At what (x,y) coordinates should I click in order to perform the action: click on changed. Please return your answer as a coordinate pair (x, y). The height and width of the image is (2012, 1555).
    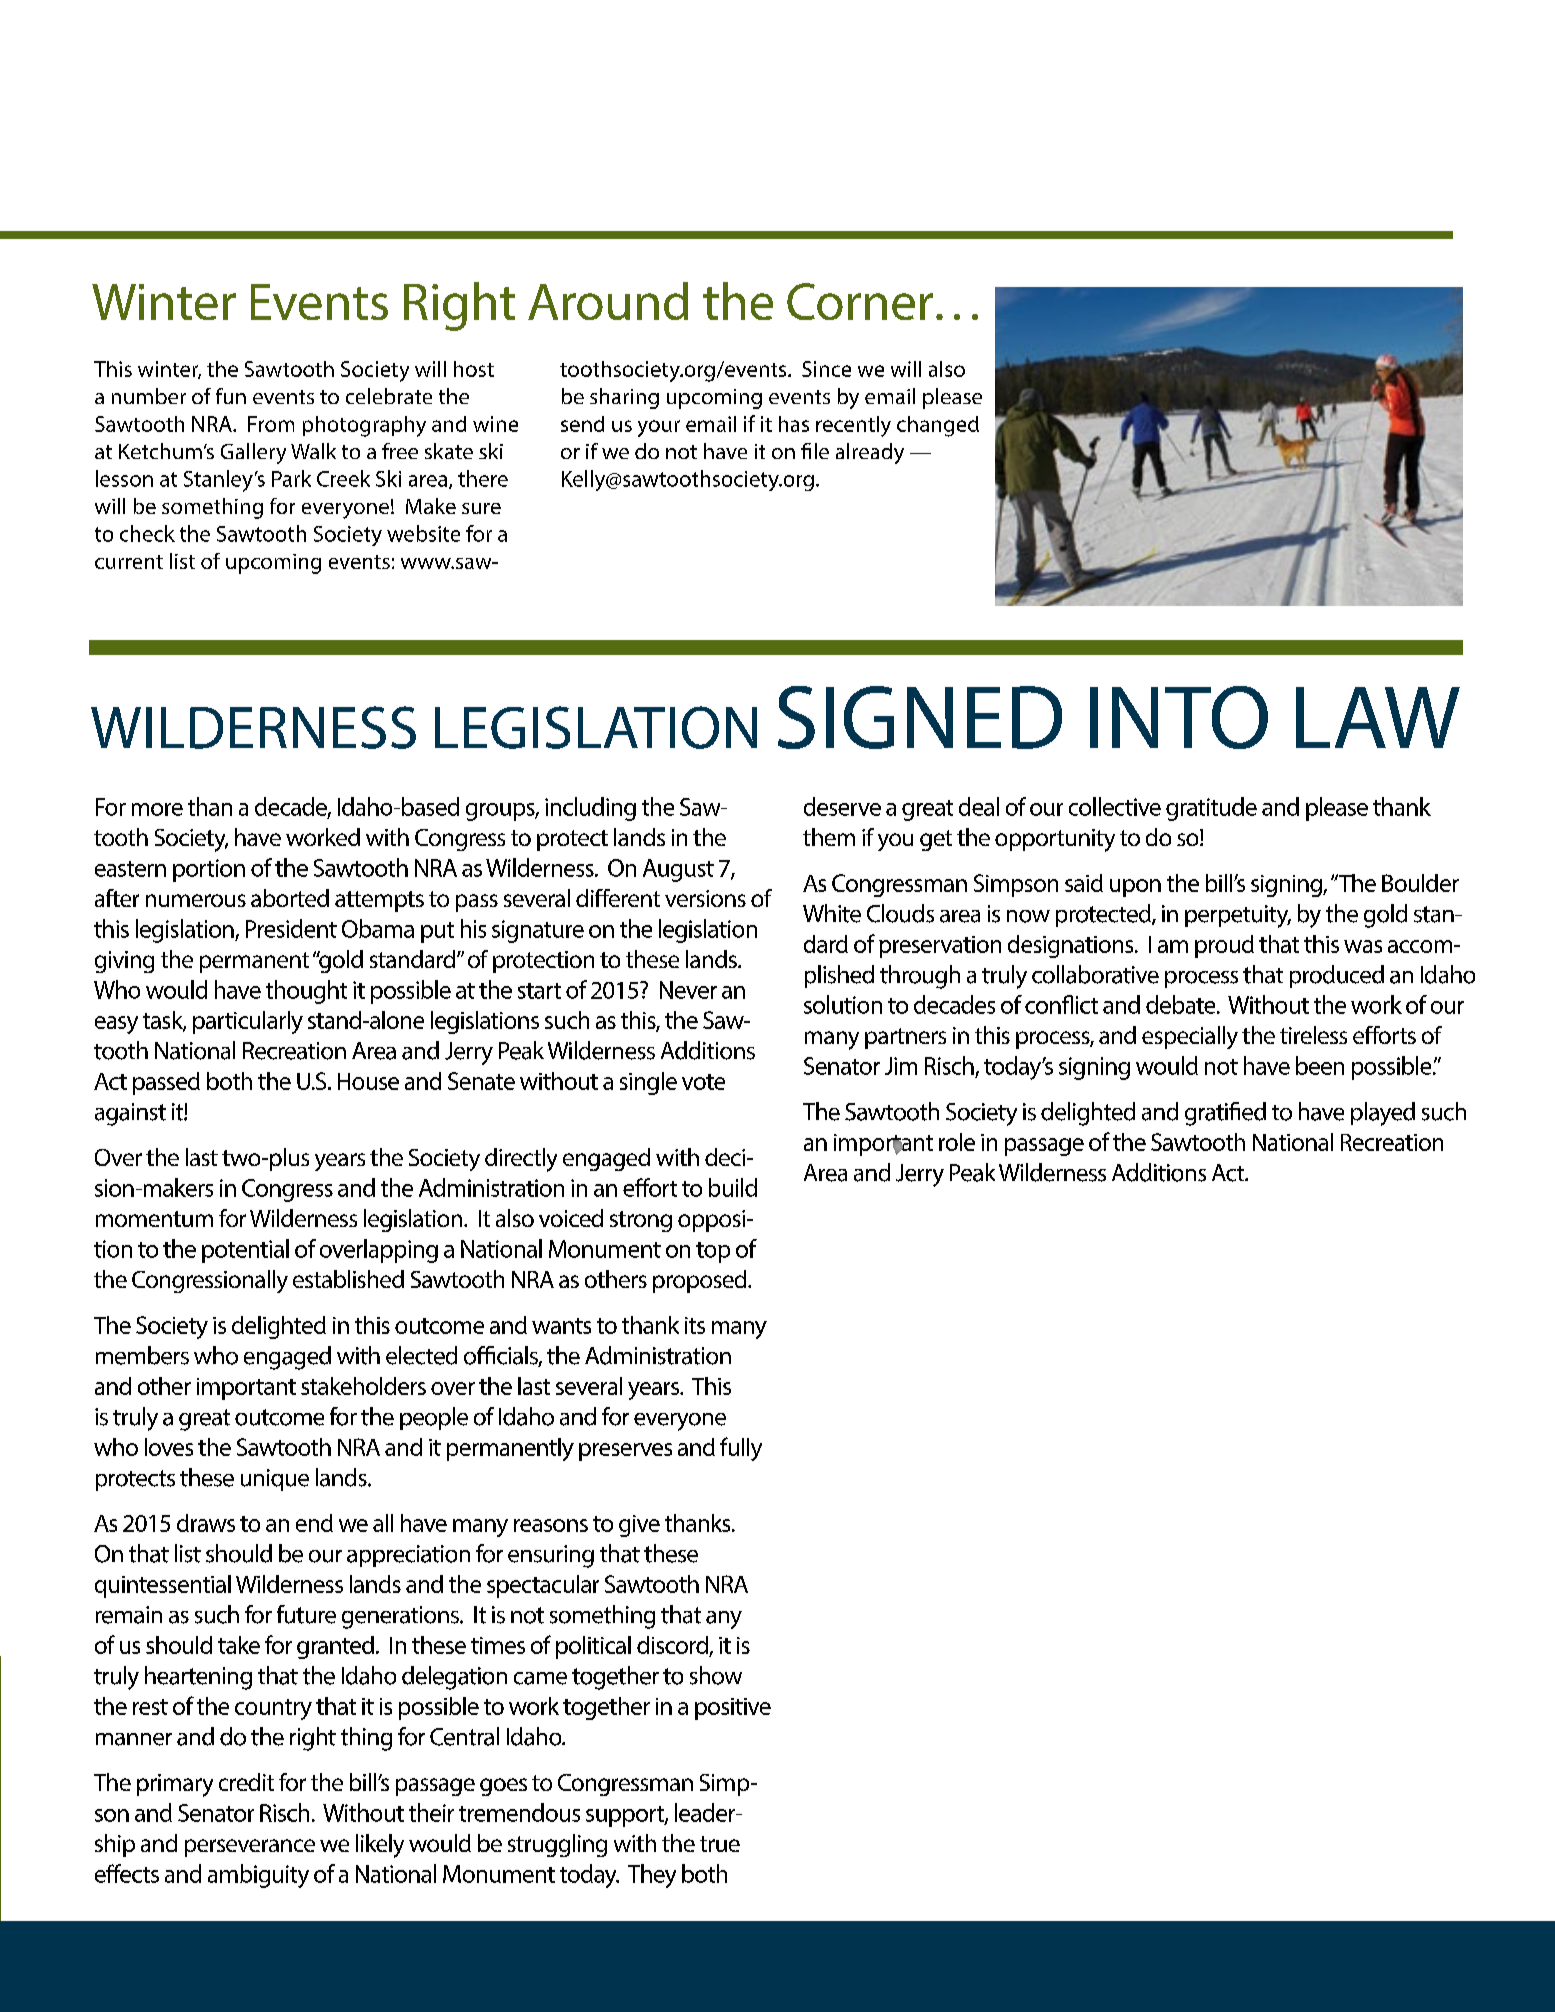
    Looking at the image, I should click on (938, 426).
